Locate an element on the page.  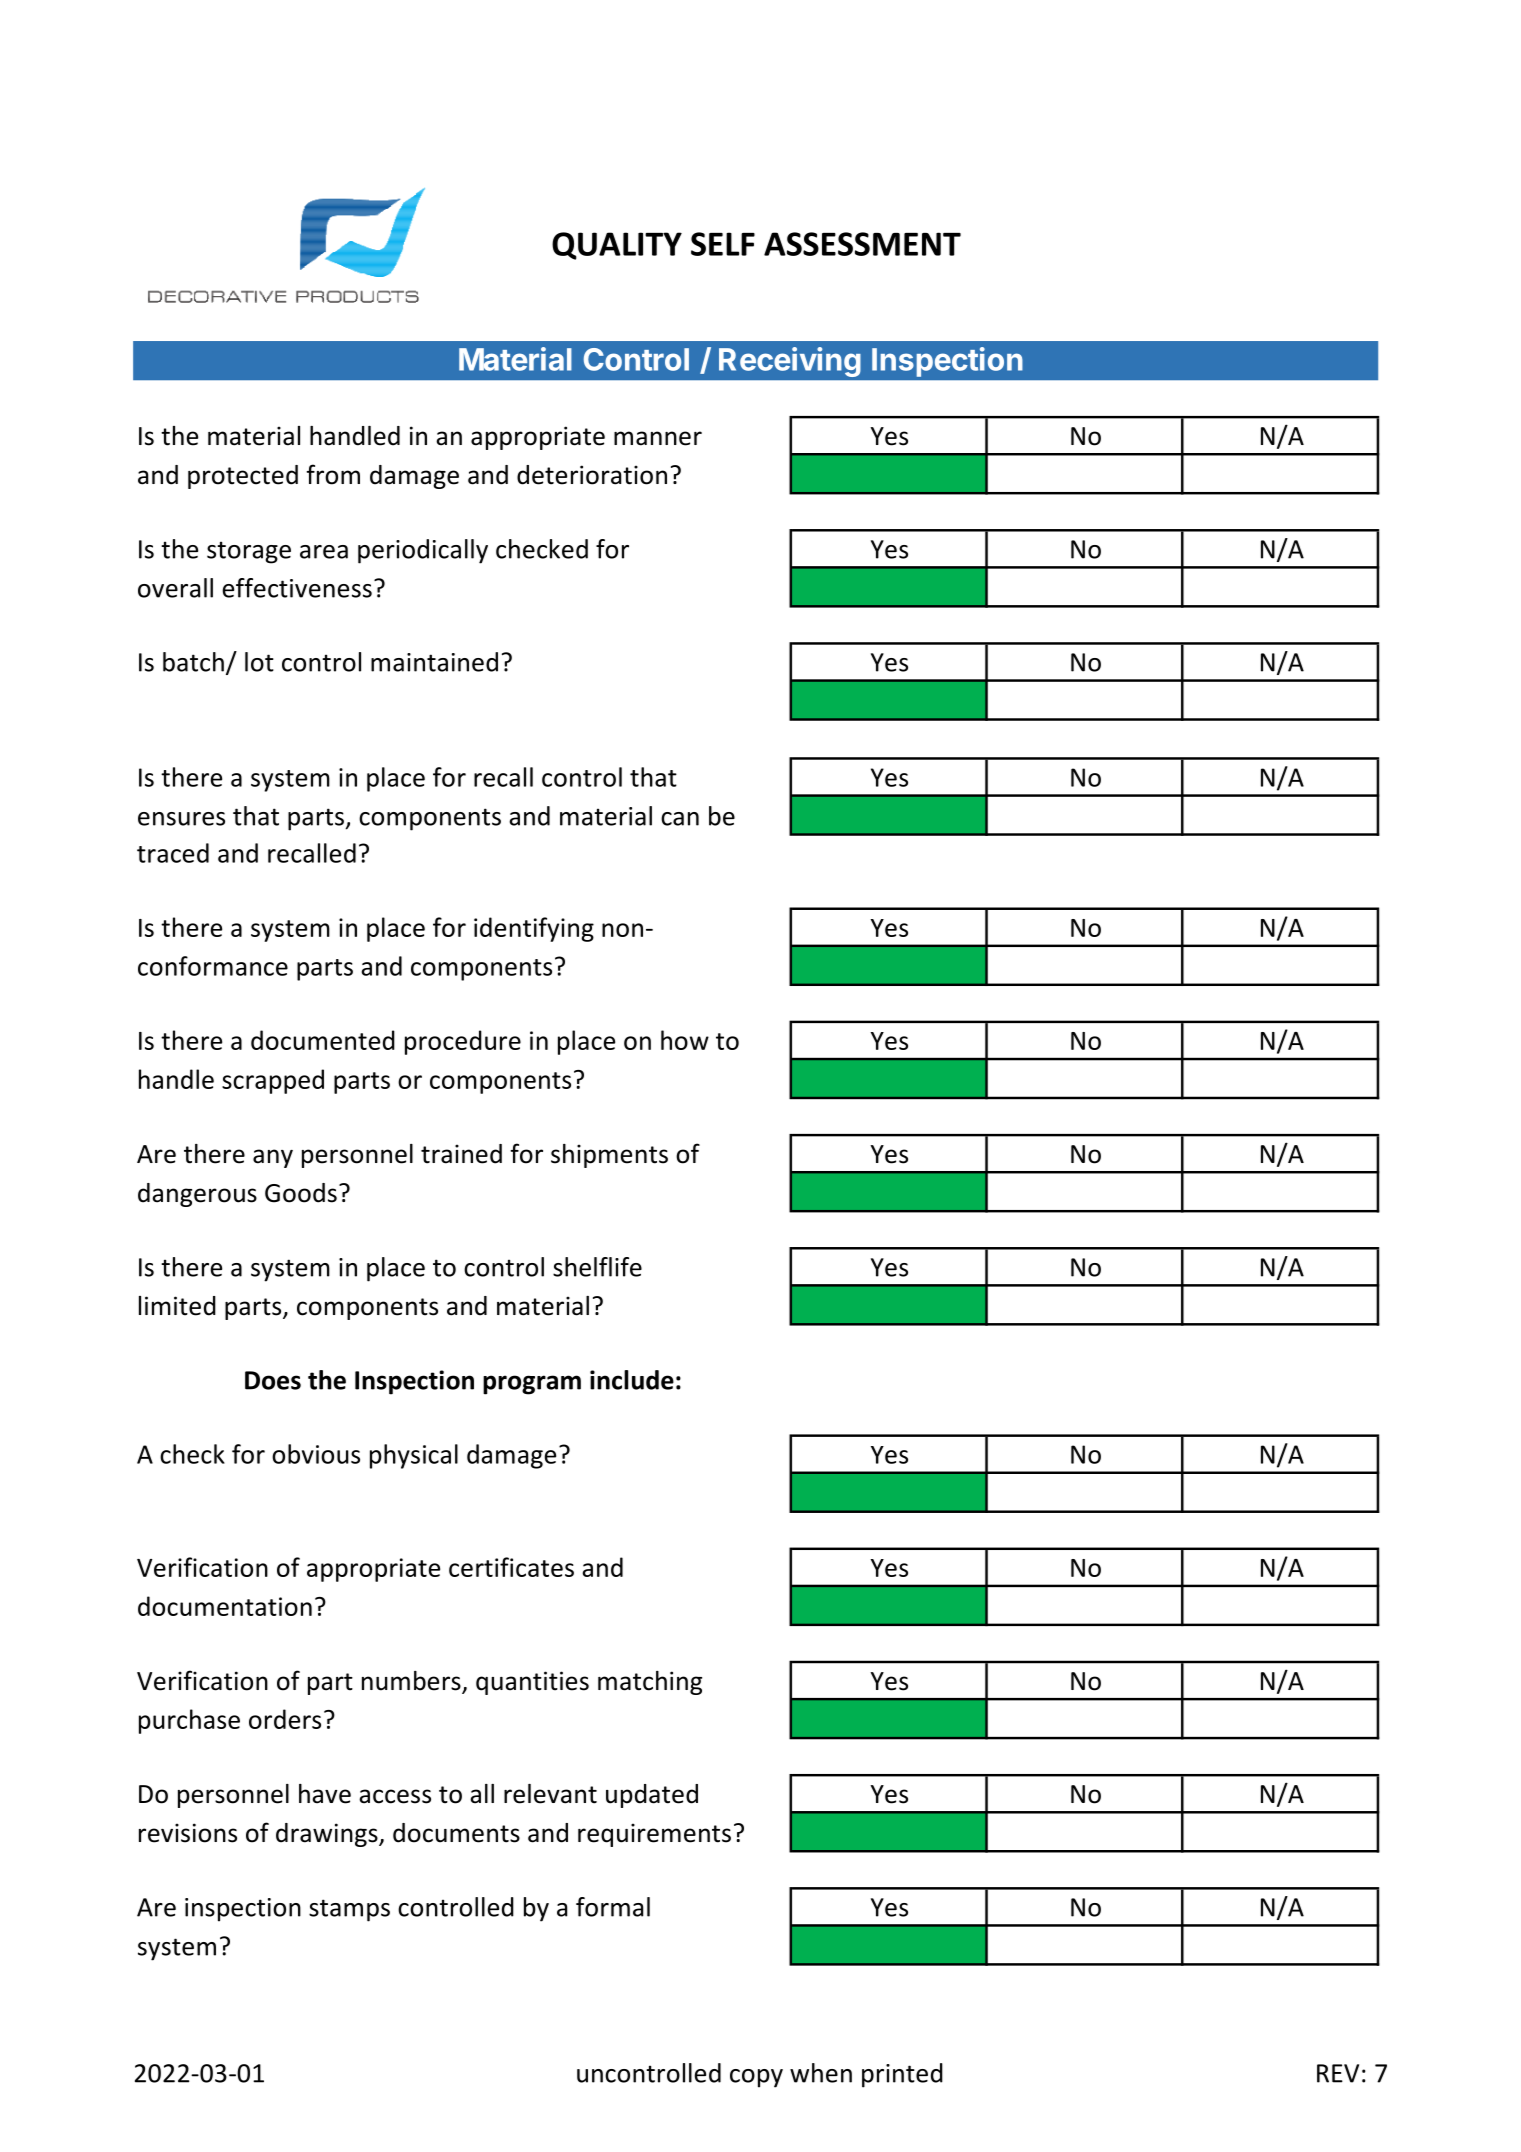
protected is located at coordinates (243, 477).
